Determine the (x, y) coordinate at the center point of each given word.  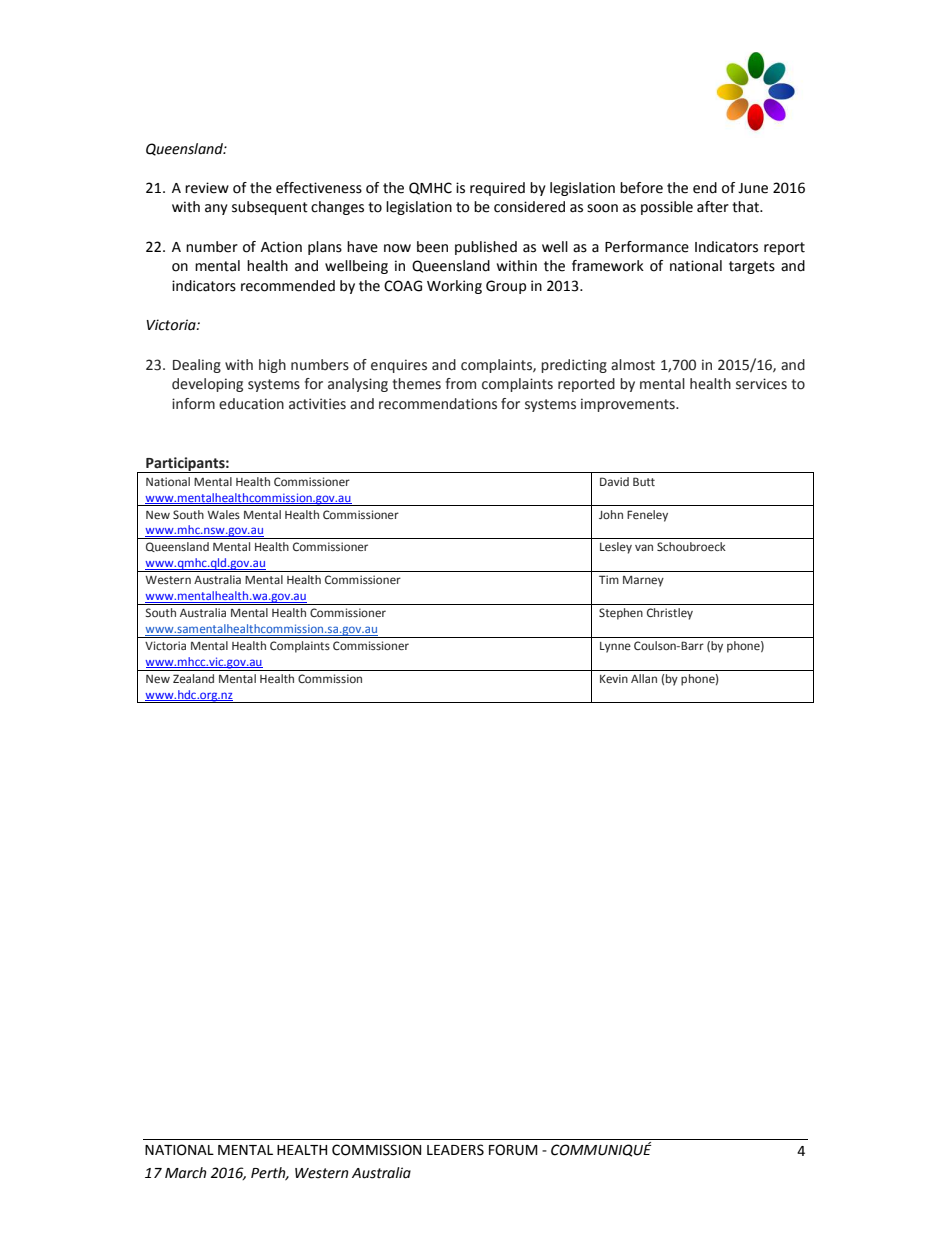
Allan (644, 678)
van (644, 547)
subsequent (270, 208)
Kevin (614, 678)
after (713, 207)
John (611, 514)
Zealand (193, 678)
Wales (223, 514)
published (486, 248)
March (185, 1173)
